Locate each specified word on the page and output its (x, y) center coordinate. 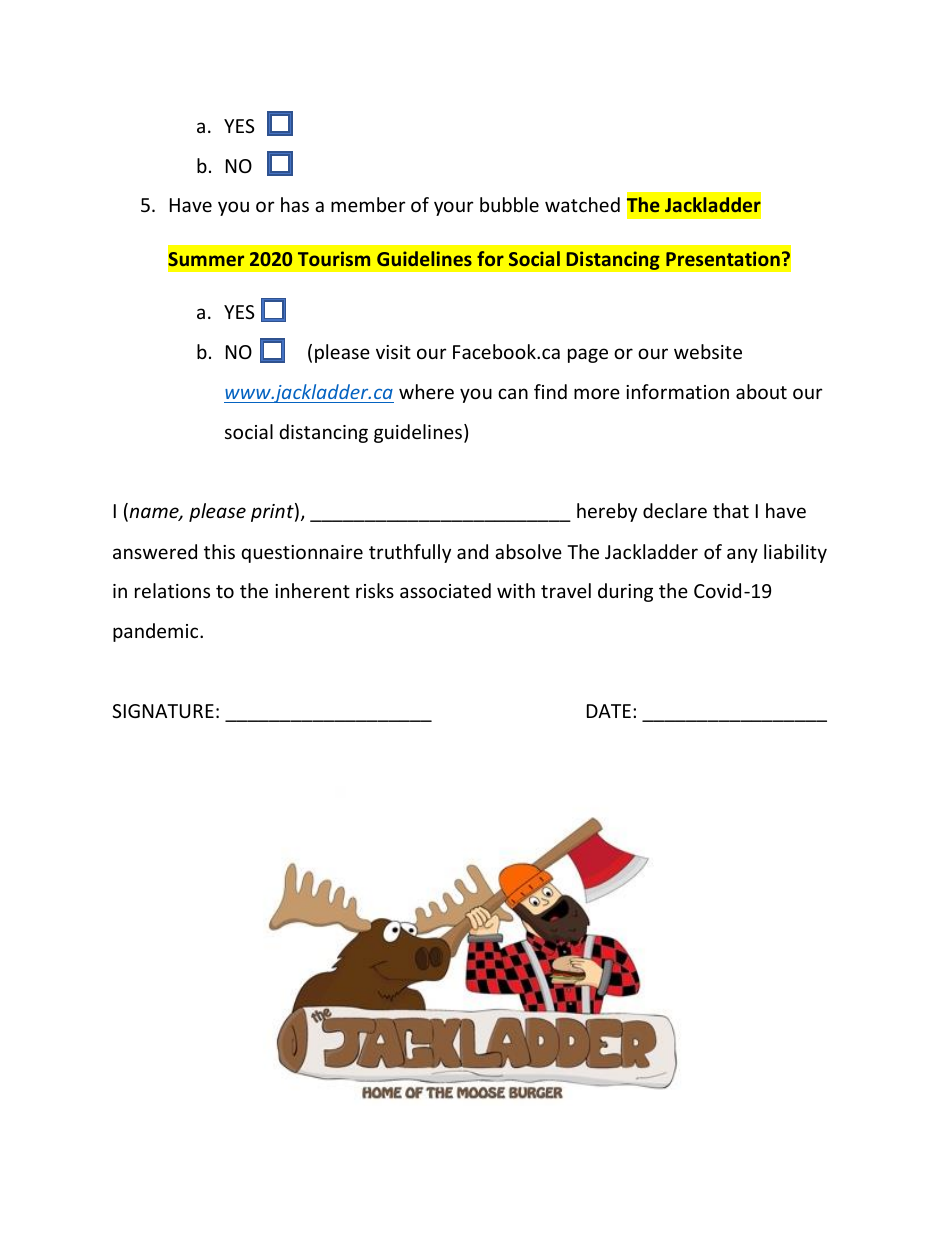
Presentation (723, 258)
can (513, 393)
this (219, 551)
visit (393, 352)
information (677, 391)
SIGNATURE (163, 711)
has (295, 204)
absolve (528, 551)
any (742, 555)
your (454, 208)
